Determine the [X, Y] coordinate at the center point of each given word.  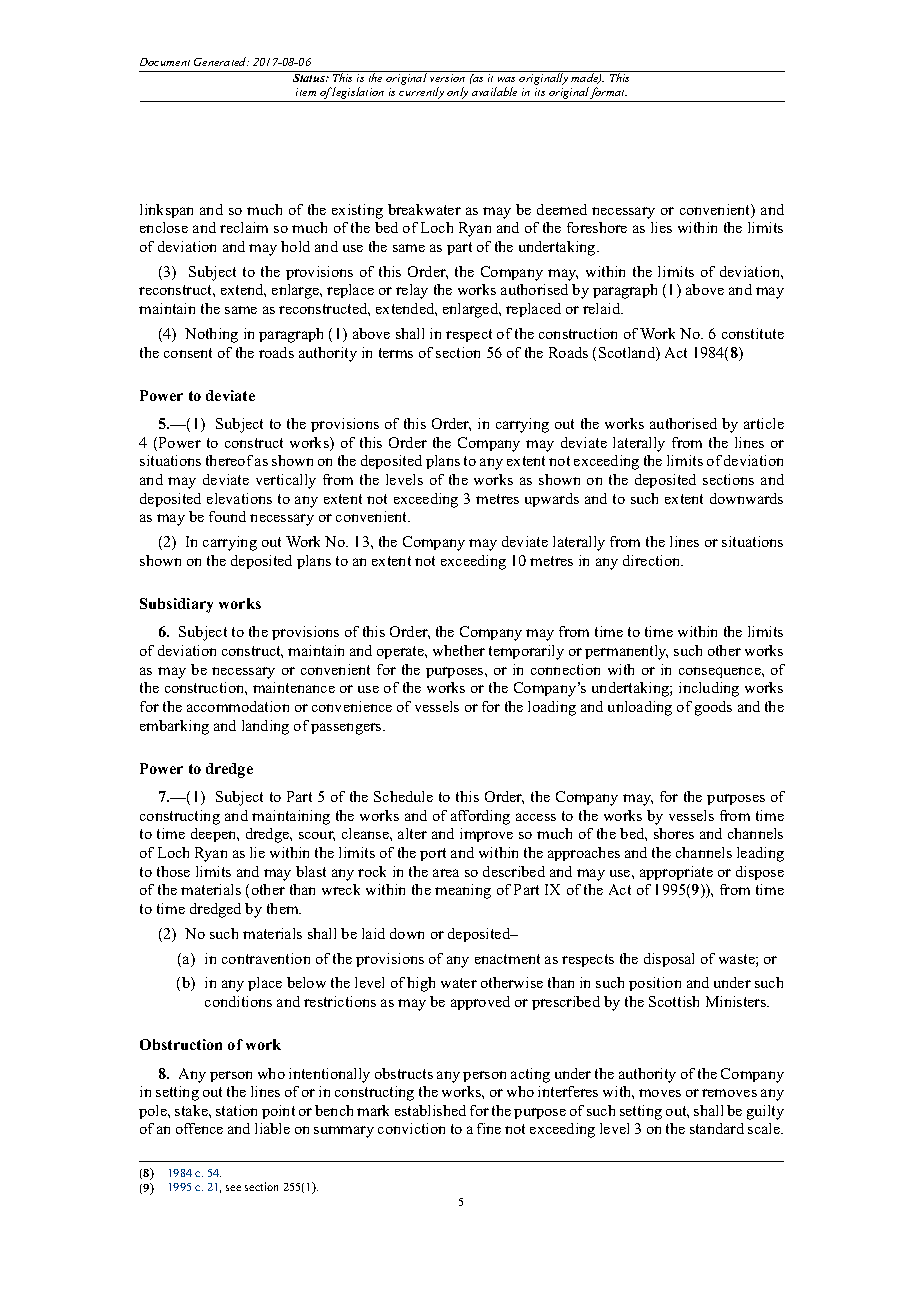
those [173, 871]
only [458, 94]
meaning [463, 891]
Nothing [211, 335]
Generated [221, 61]
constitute [753, 333]
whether [459, 650]
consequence [721, 672]
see [233, 1188]
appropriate [676, 873]
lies [661, 227]
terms [396, 353]
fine [489, 1128]
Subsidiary [176, 605]
